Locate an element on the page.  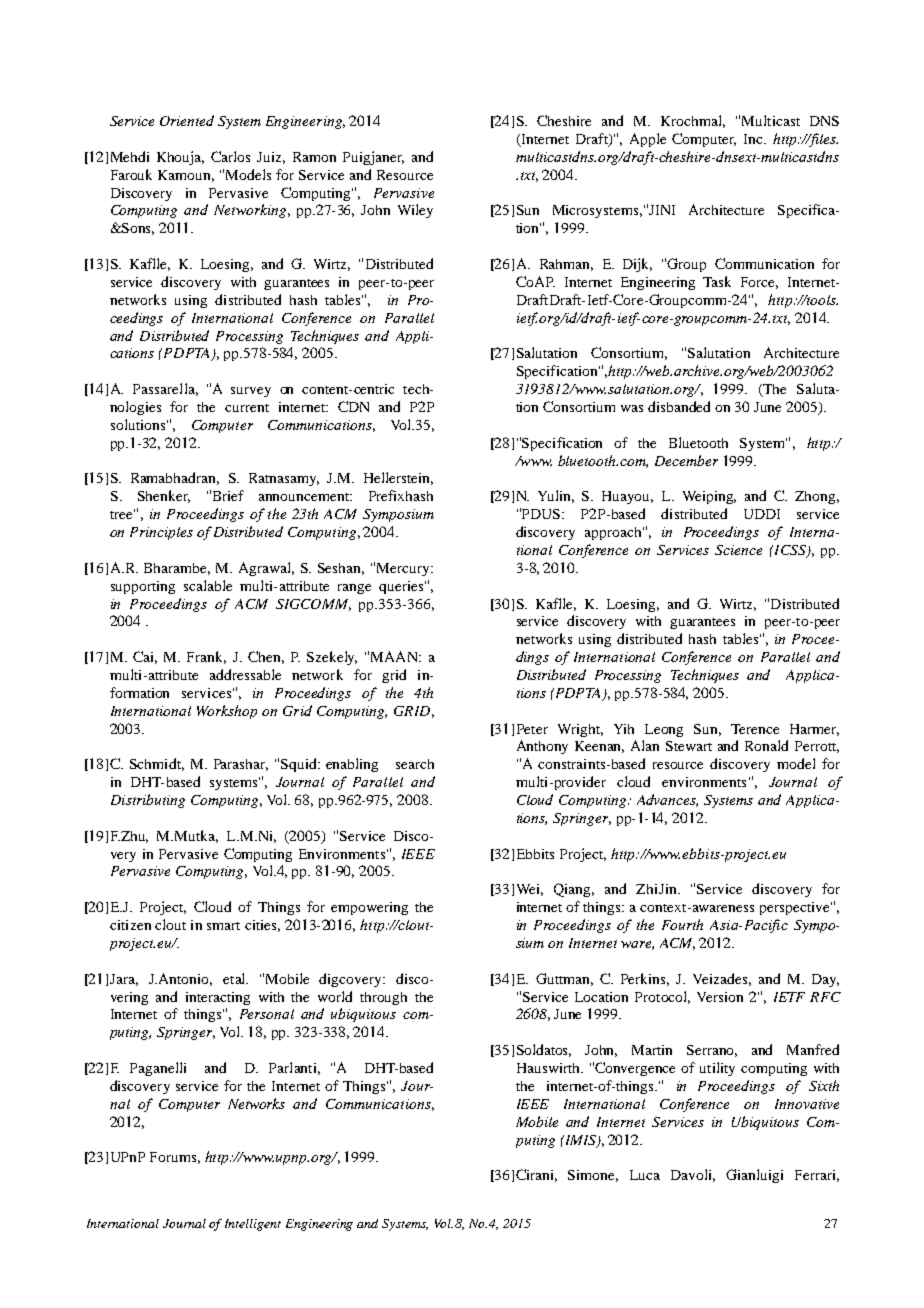
Science is located at coordinates (738, 550).
